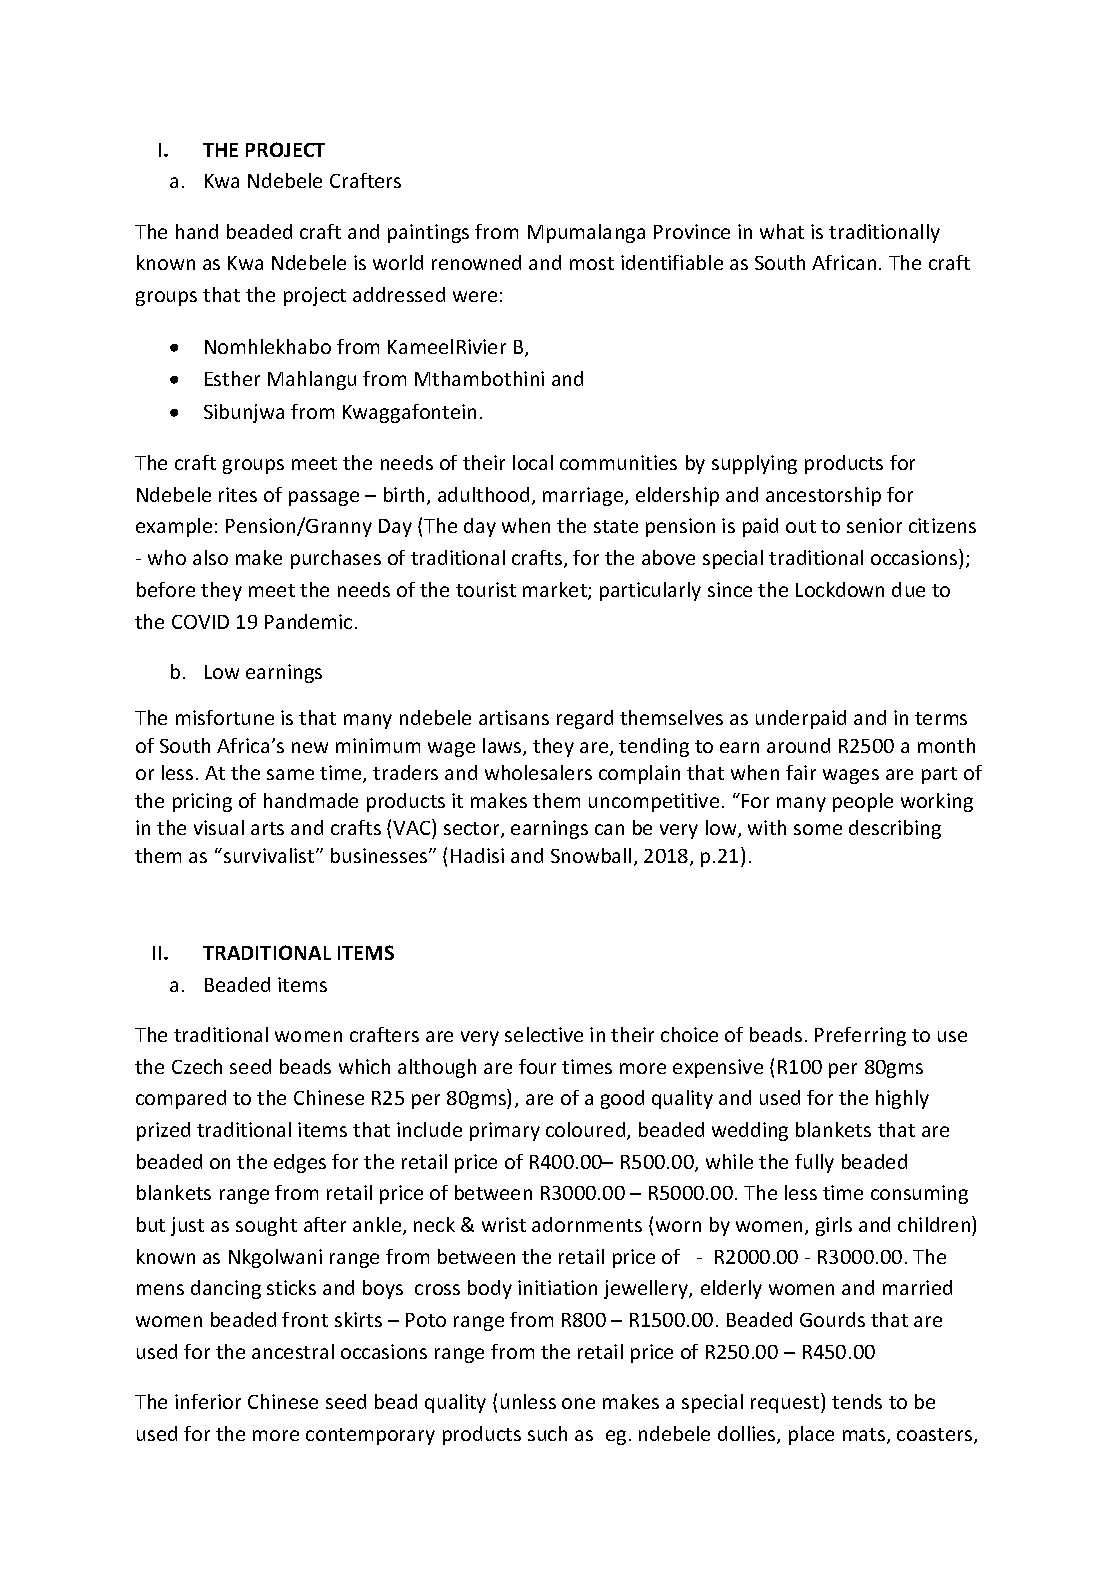 This screenshot has height=1583, width=1119. I want to click on compared, so click(181, 1099).
